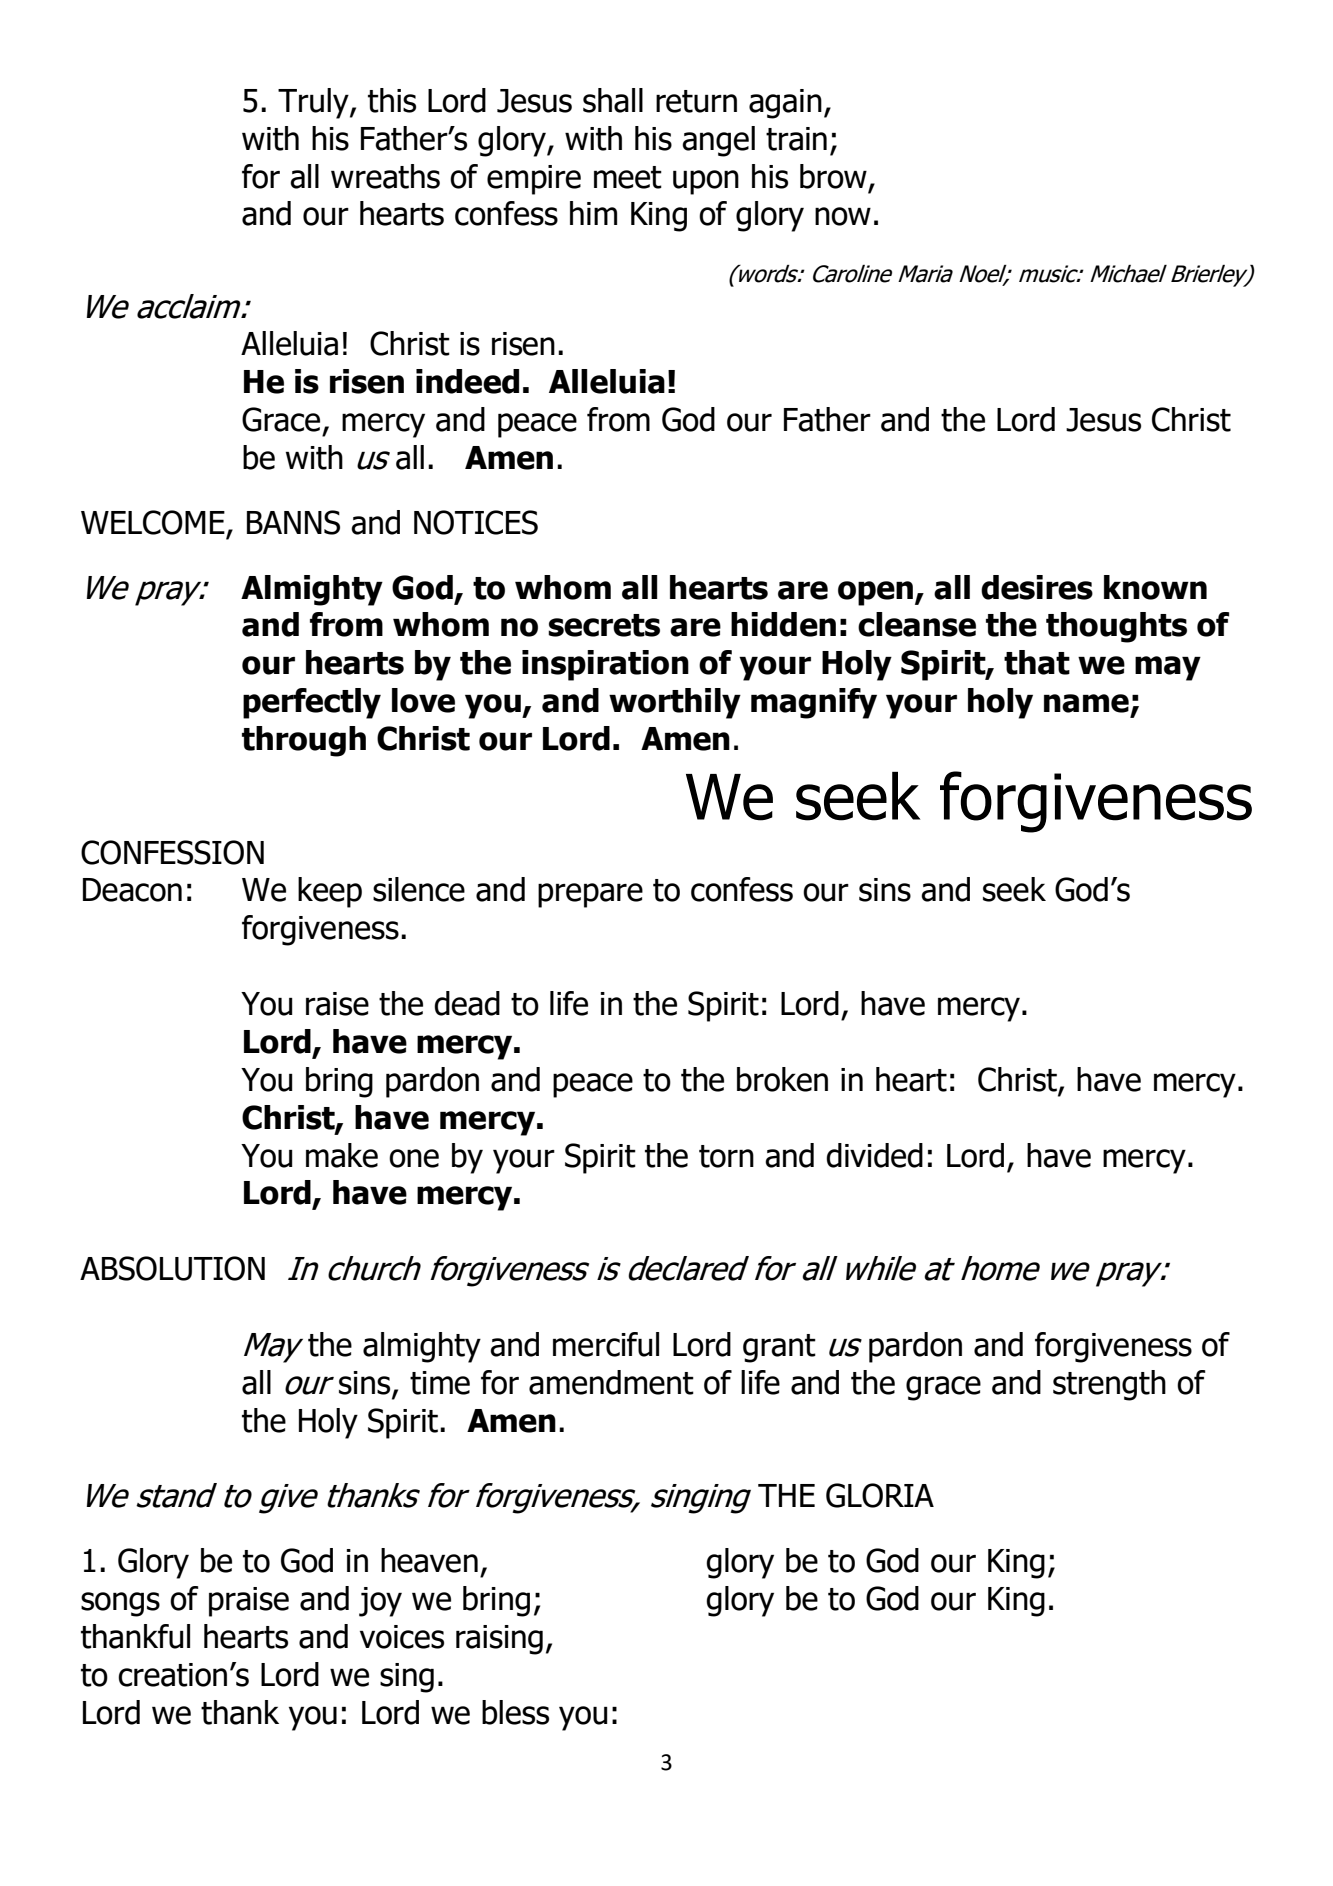 The height and width of the image is (1886, 1333). Describe the element at coordinates (1086, 703) in the image. I see `name` at that location.
